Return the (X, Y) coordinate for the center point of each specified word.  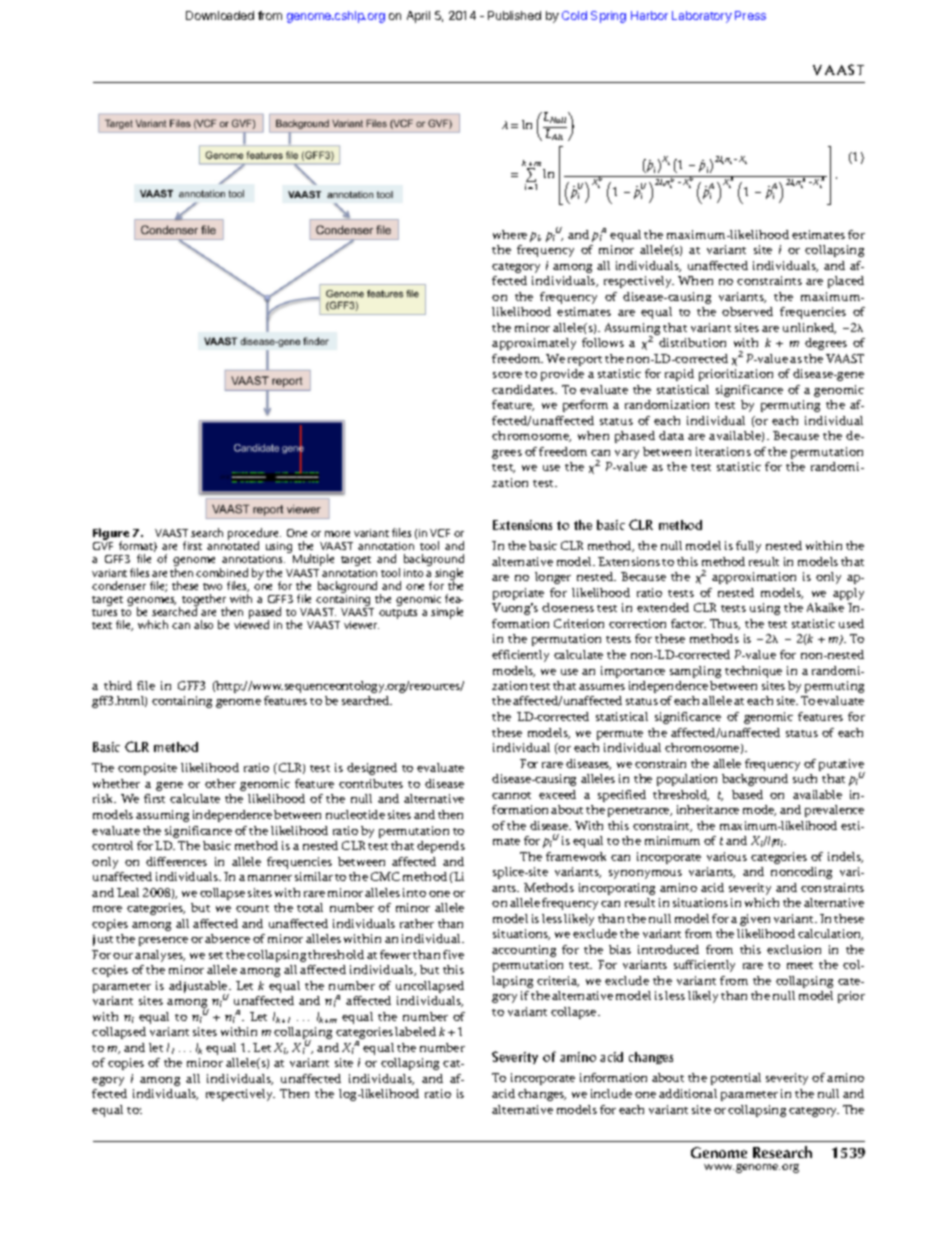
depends (441, 847)
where (510, 234)
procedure (254, 535)
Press (750, 15)
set (216, 955)
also (203, 624)
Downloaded (220, 15)
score (507, 375)
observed (747, 311)
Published (514, 15)
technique (753, 672)
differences (176, 861)
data (671, 435)
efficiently (520, 656)
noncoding (801, 873)
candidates (524, 389)
